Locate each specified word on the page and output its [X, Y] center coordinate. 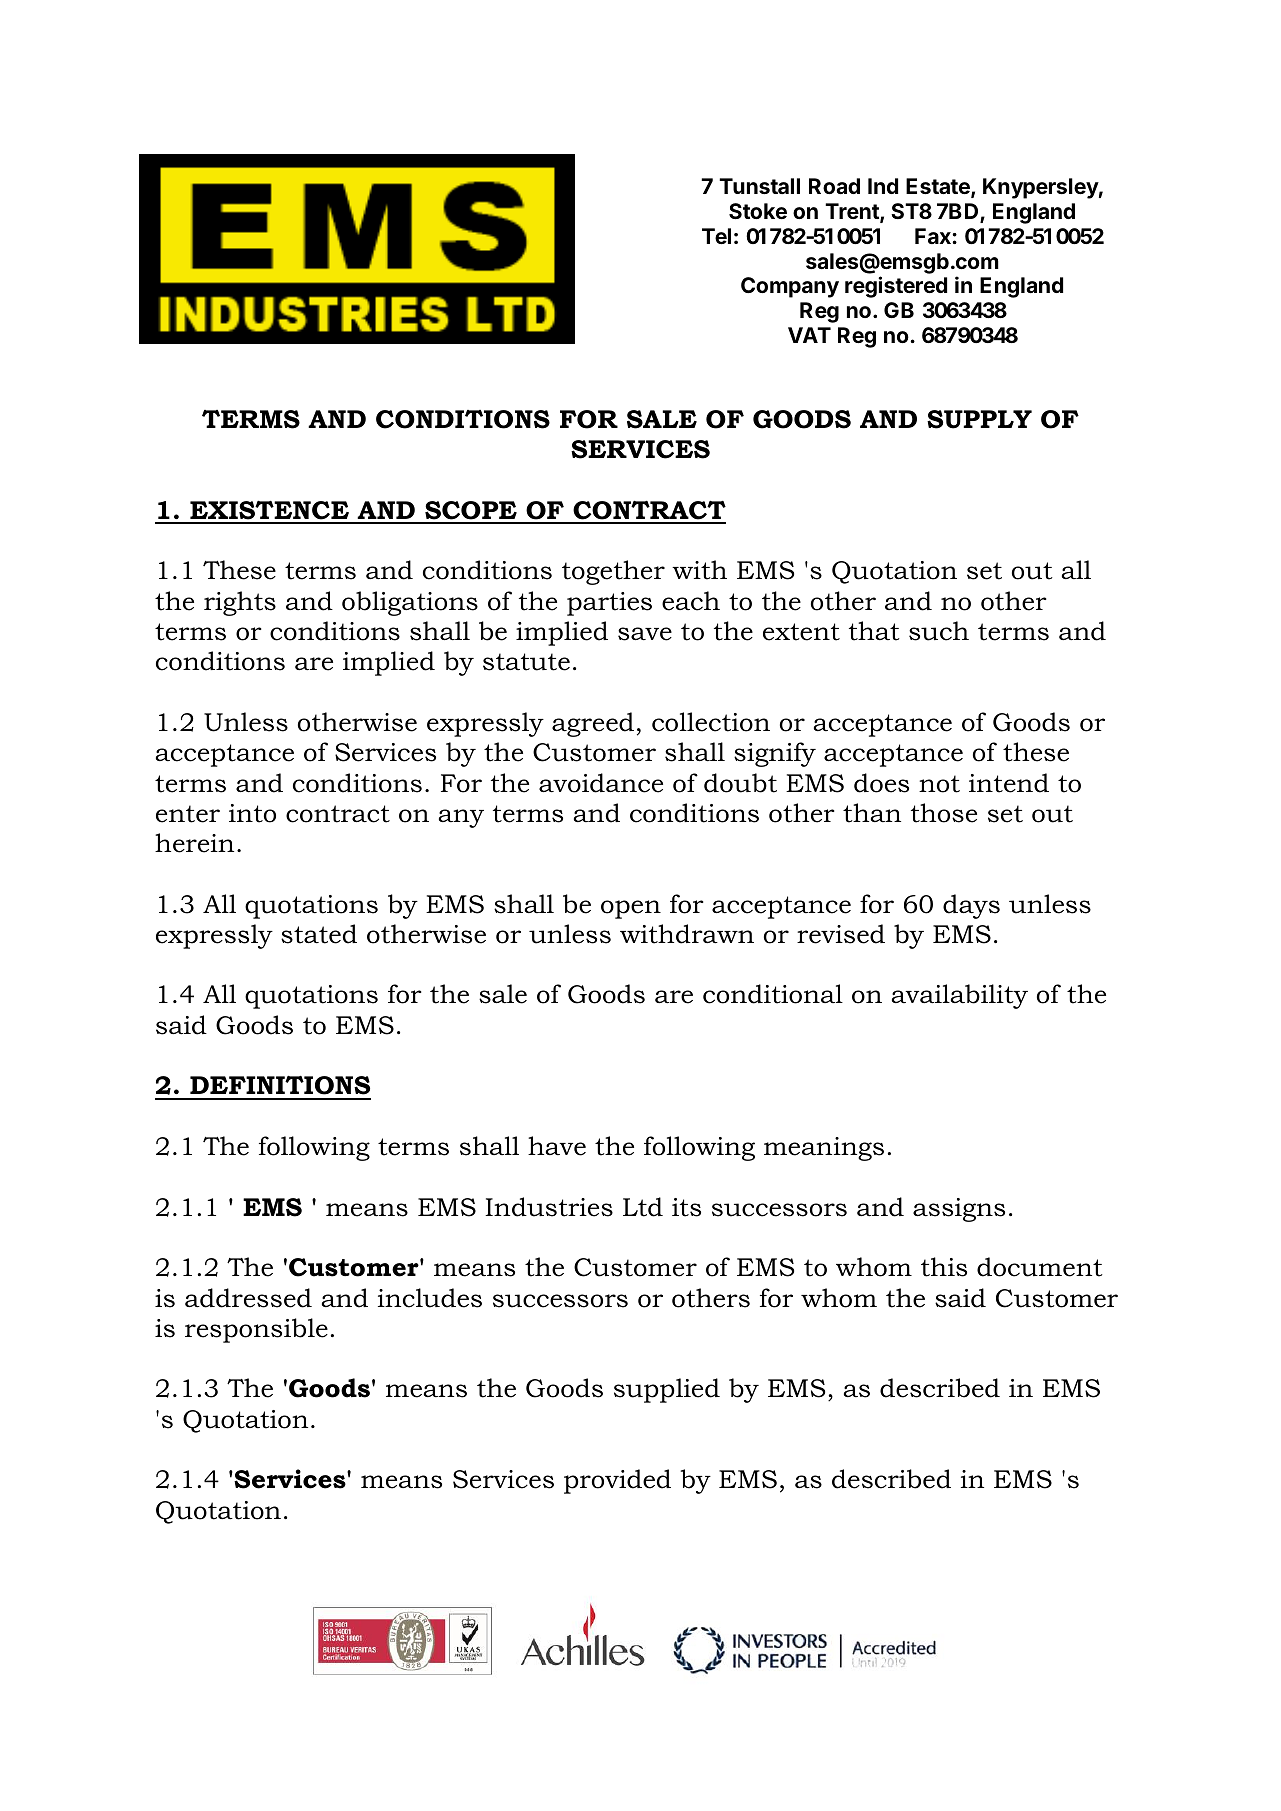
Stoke [758, 211]
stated [319, 934]
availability [960, 996]
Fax [933, 236]
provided [617, 1481]
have [557, 1146]
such [939, 631]
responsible [256, 1330]
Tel [716, 236]
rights [240, 603]
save [645, 634]
